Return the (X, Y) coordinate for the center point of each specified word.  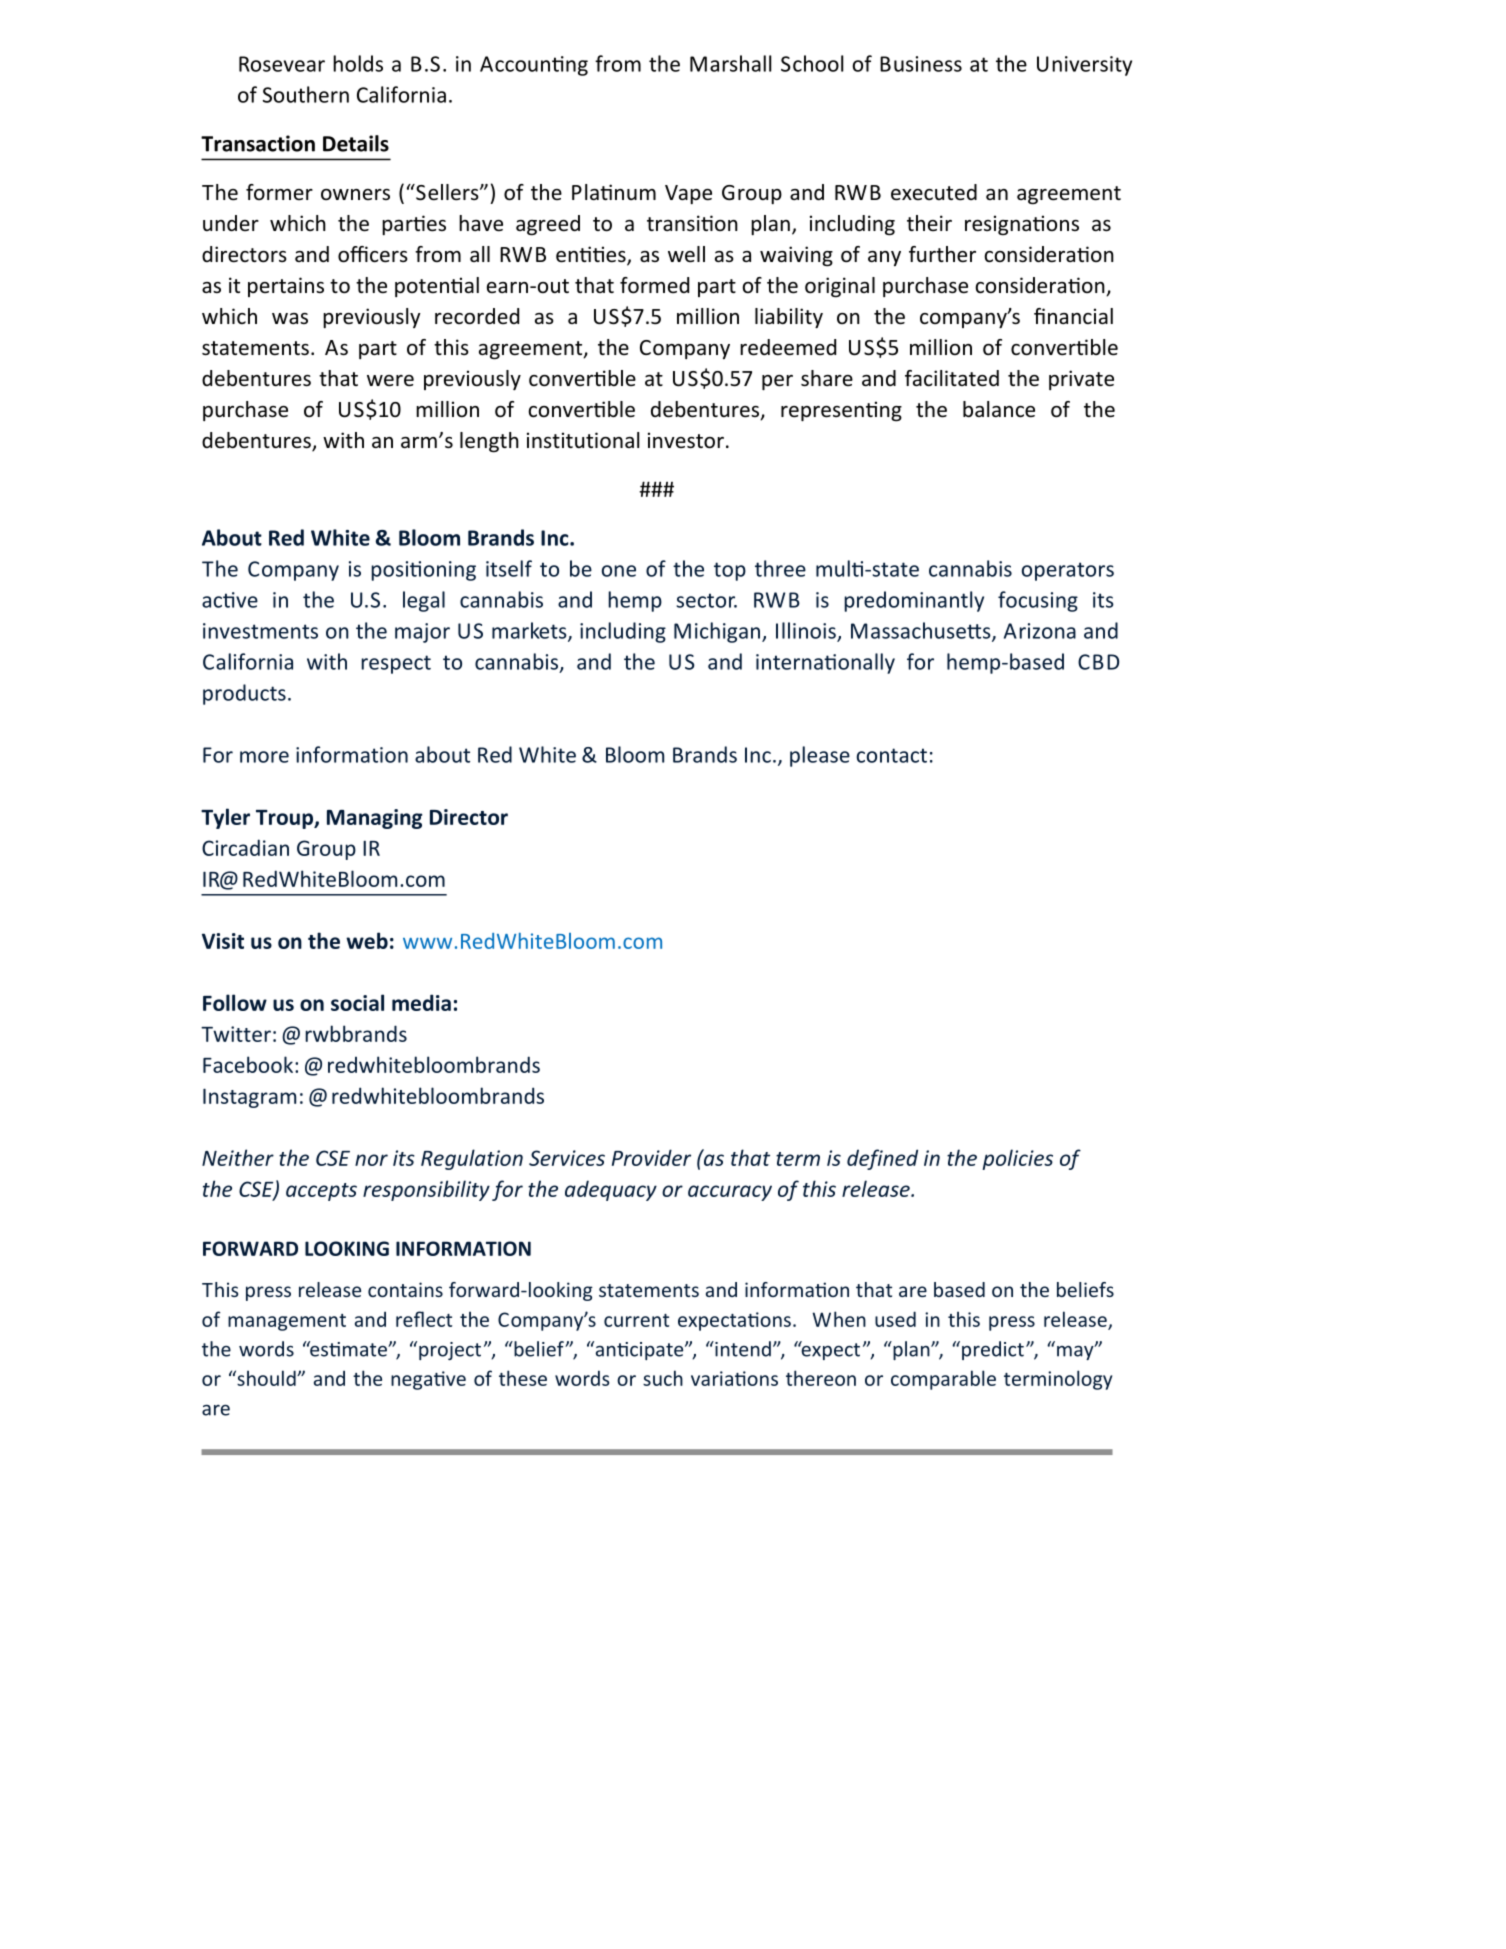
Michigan (717, 632)
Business (921, 64)
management (287, 1322)
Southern (306, 94)
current (636, 1320)
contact (892, 755)
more (264, 757)
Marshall (730, 63)
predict (993, 1350)
